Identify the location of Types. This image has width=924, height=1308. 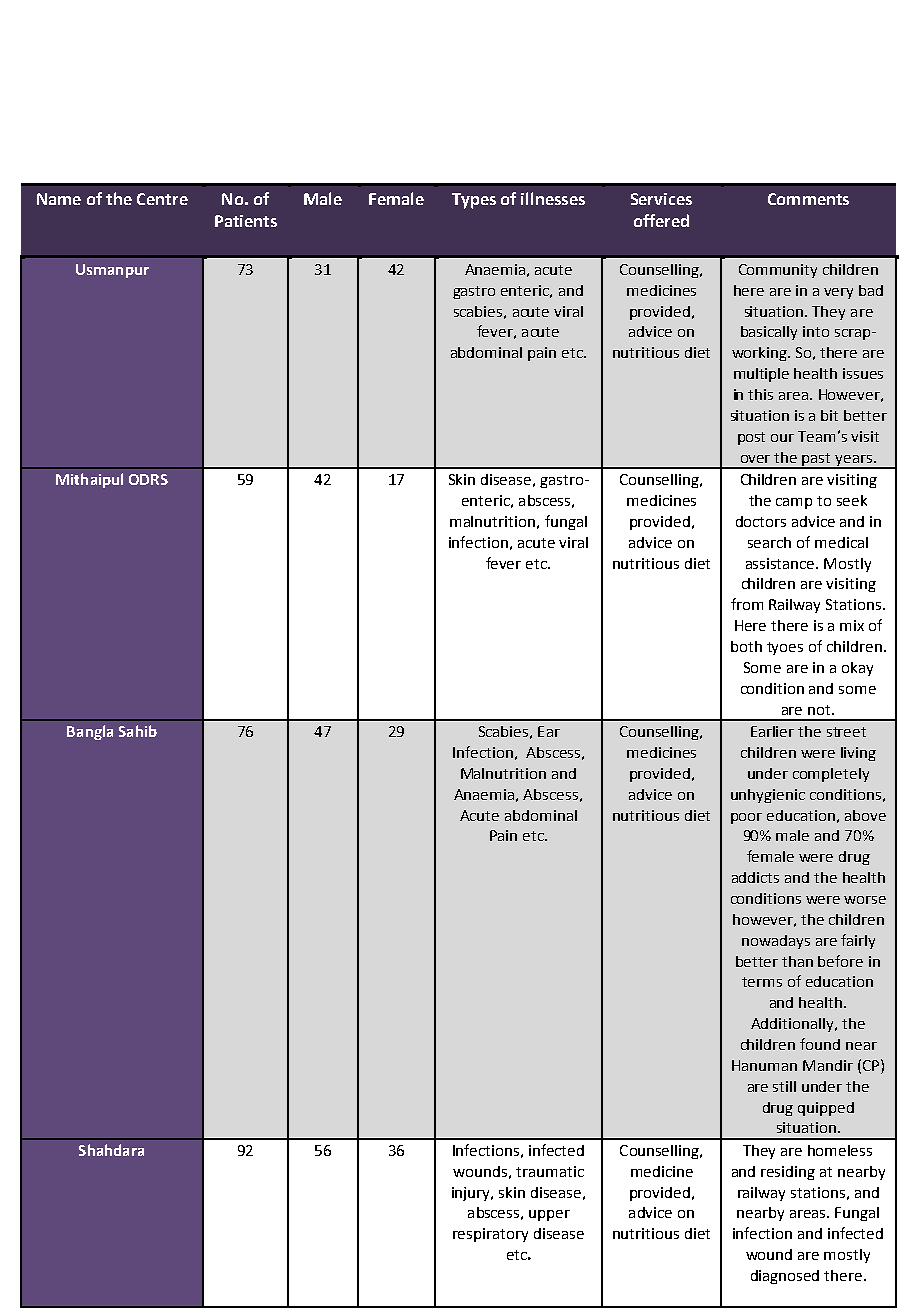
(474, 201).
